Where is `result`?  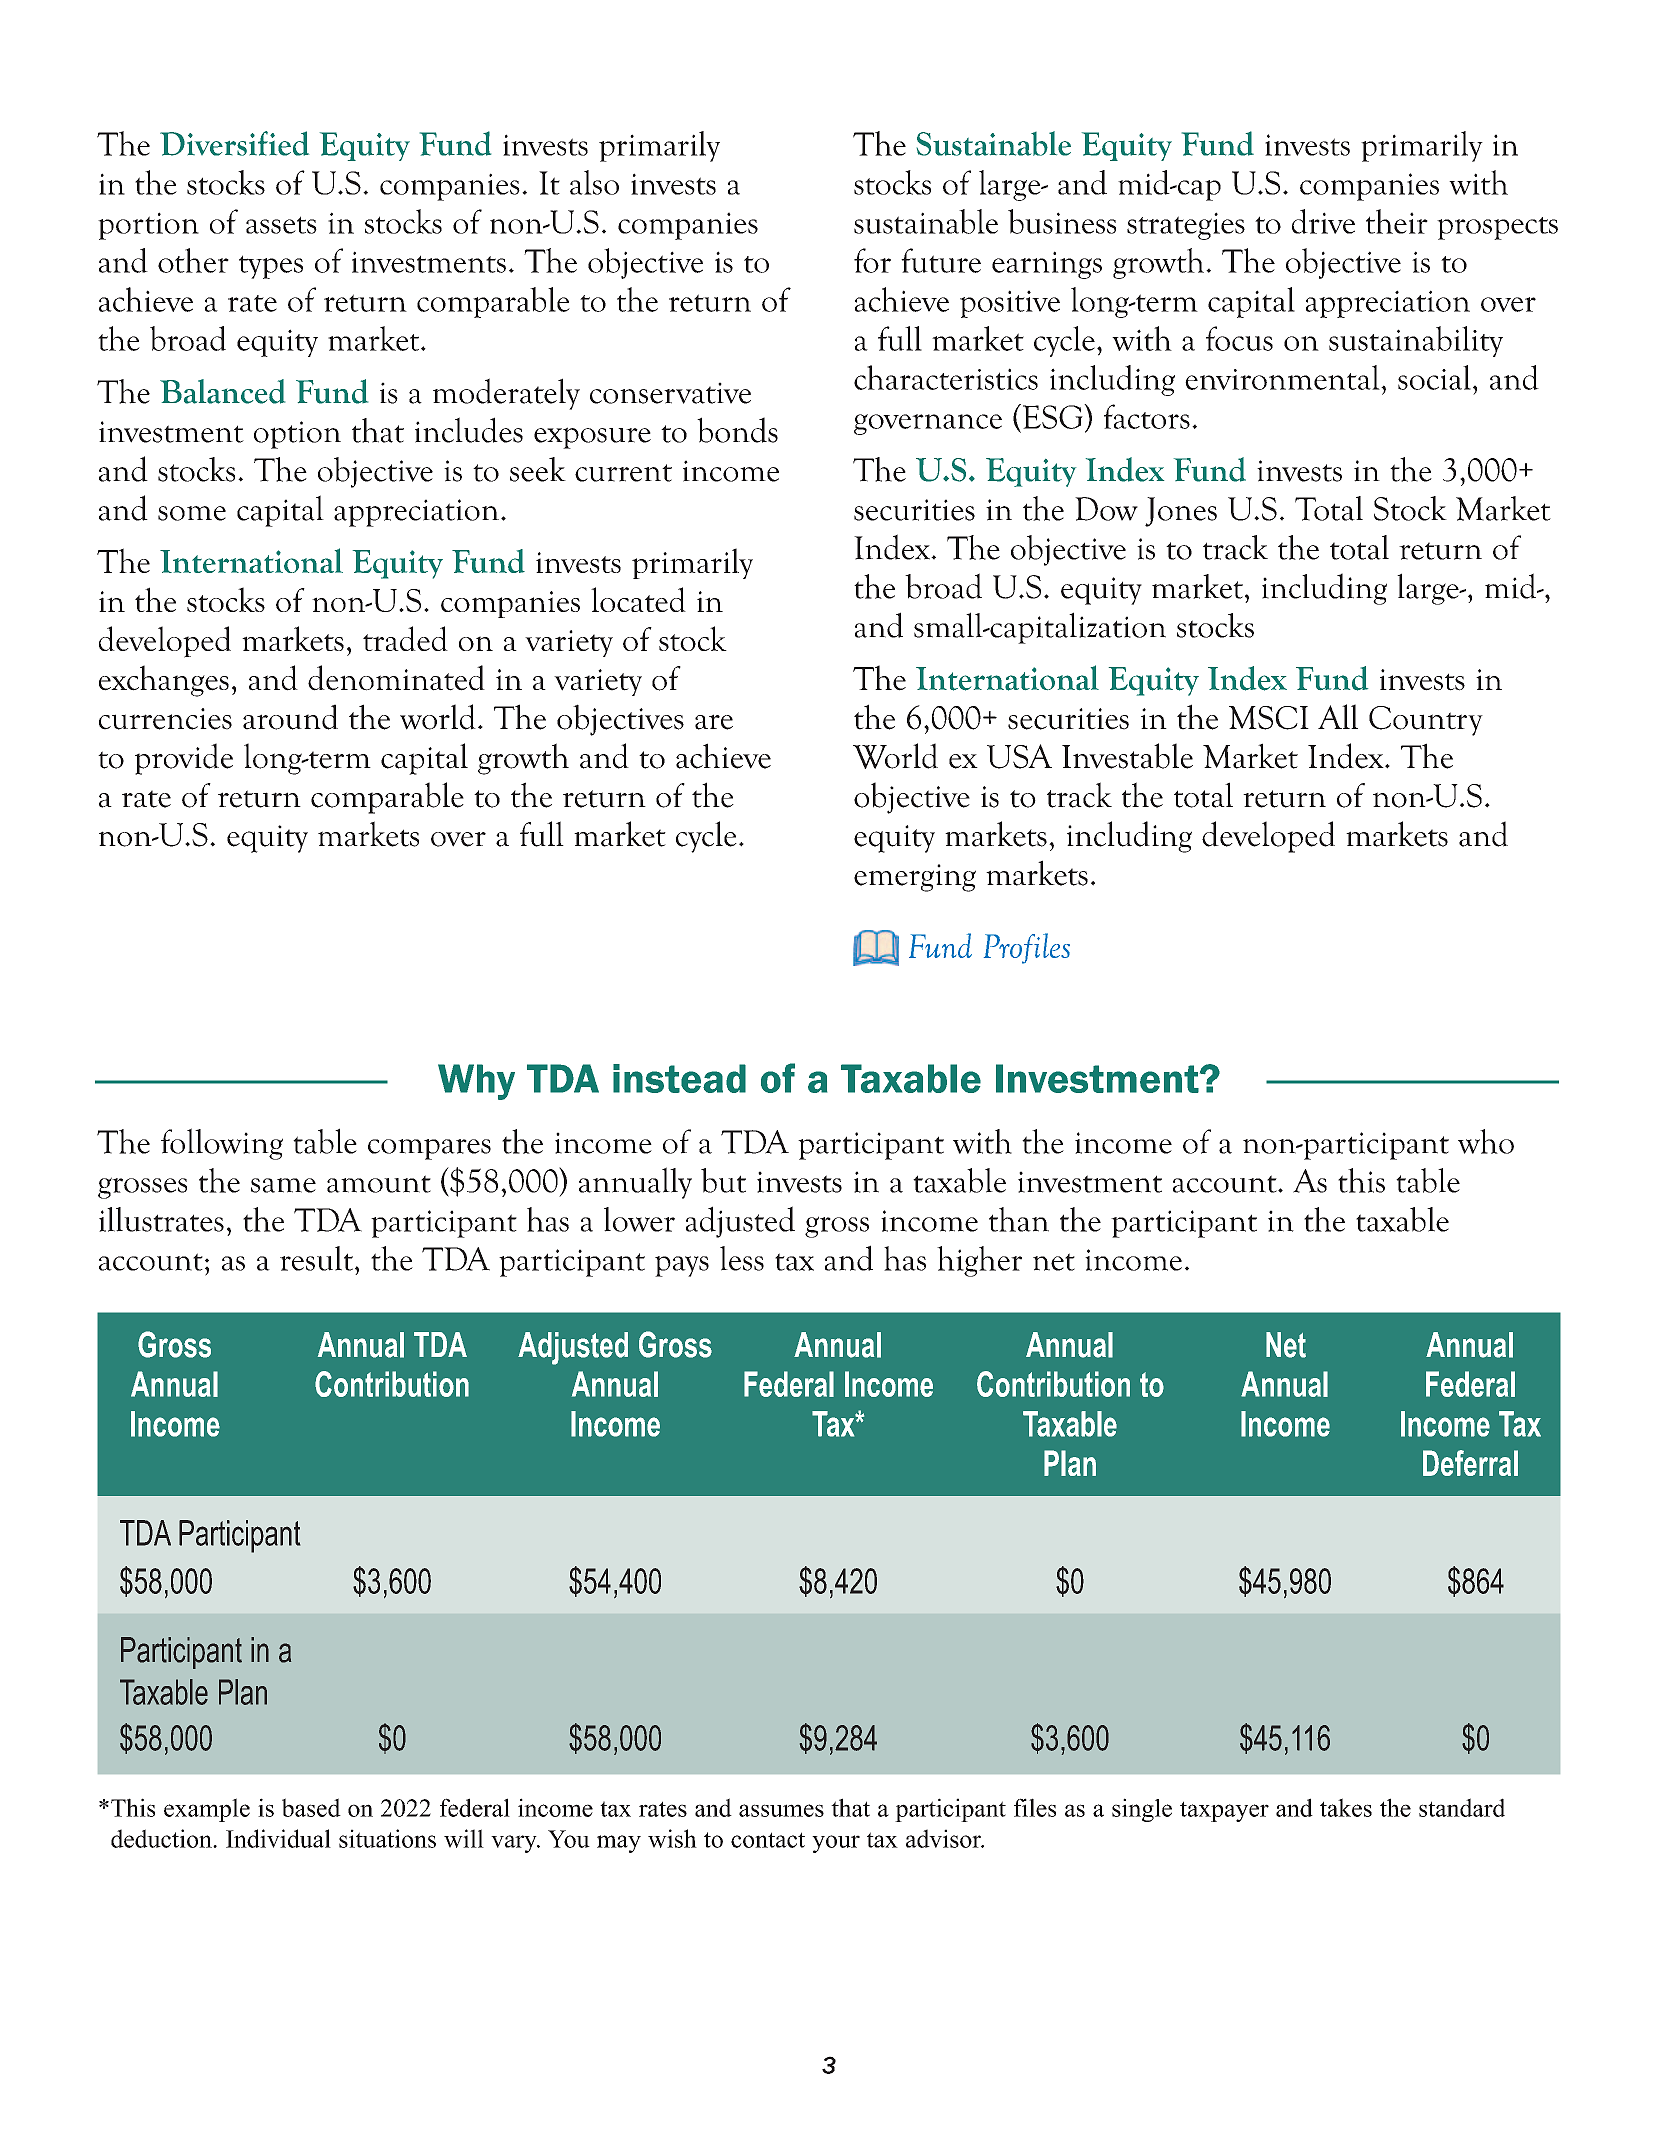 result is located at coordinates (318, 1258).
